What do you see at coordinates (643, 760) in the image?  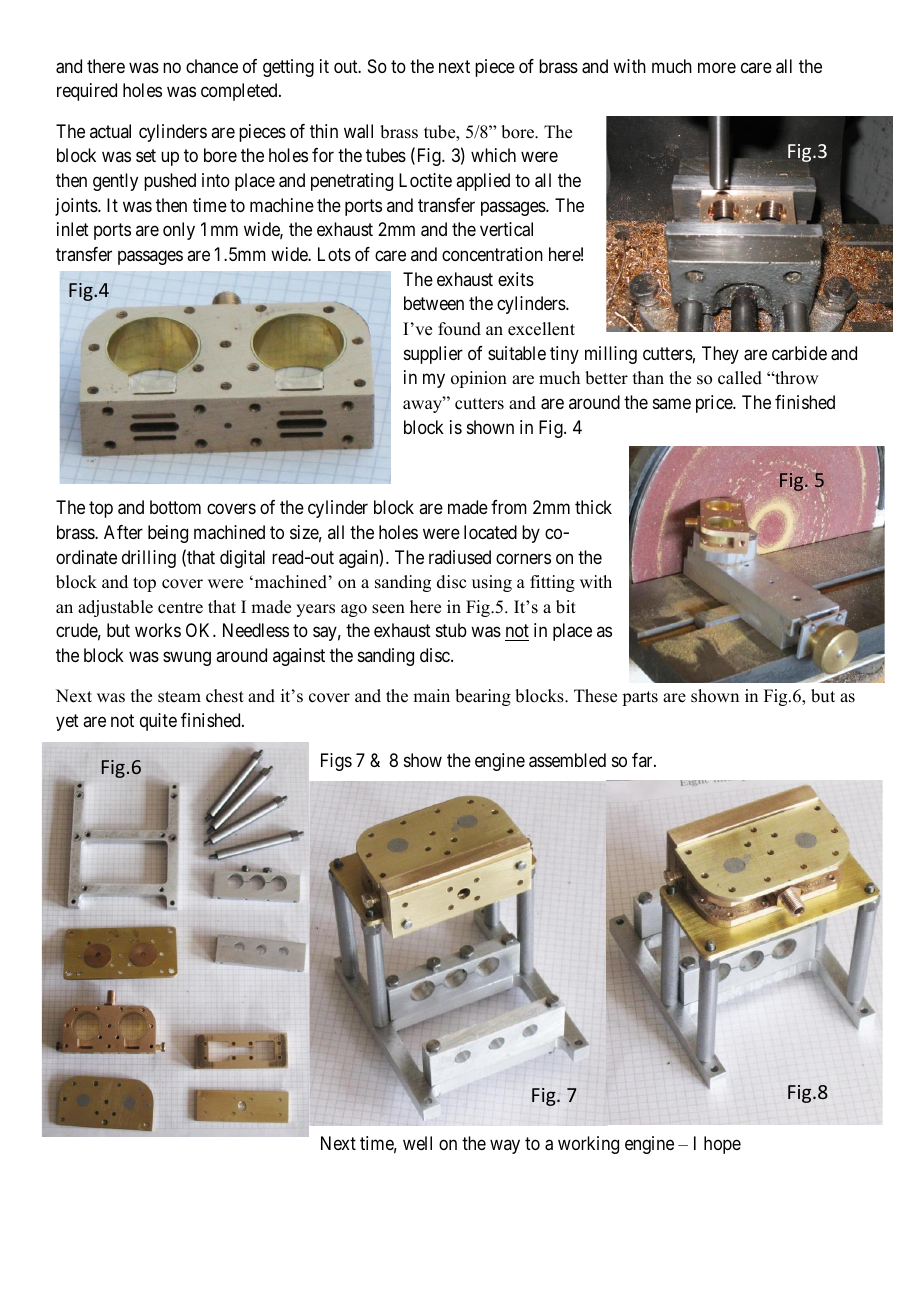 I see `far` at bounding box center [643, 760].
